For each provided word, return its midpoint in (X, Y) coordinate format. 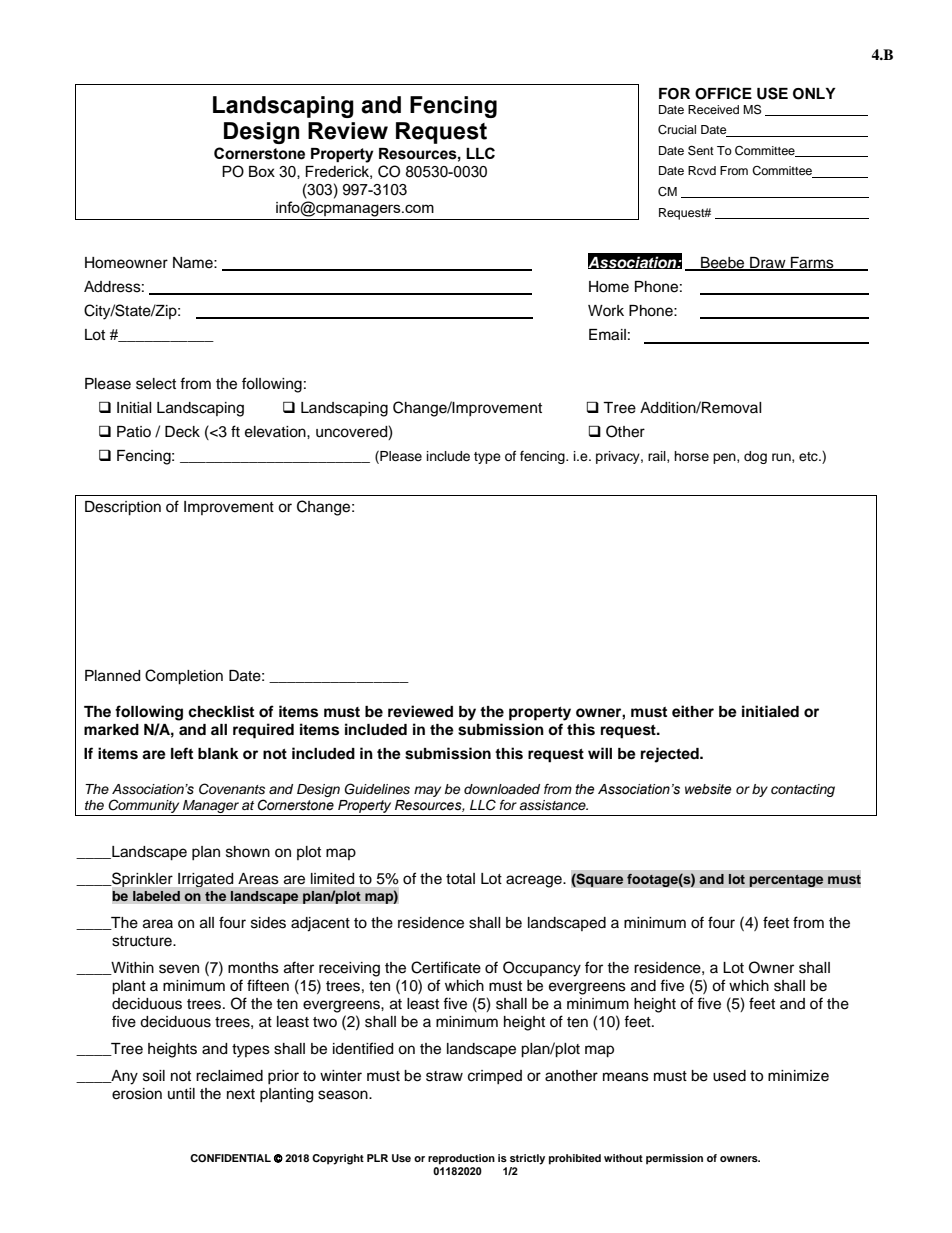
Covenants (232, 789)
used (729, 1076)
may (427, 791)
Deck (182, 432)
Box (262, 171)
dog (755, 457)
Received (713, 109)
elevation (276, 432)
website (708, 789)
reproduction (461, 1159)
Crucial (677, 130)
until (181, 1093)
